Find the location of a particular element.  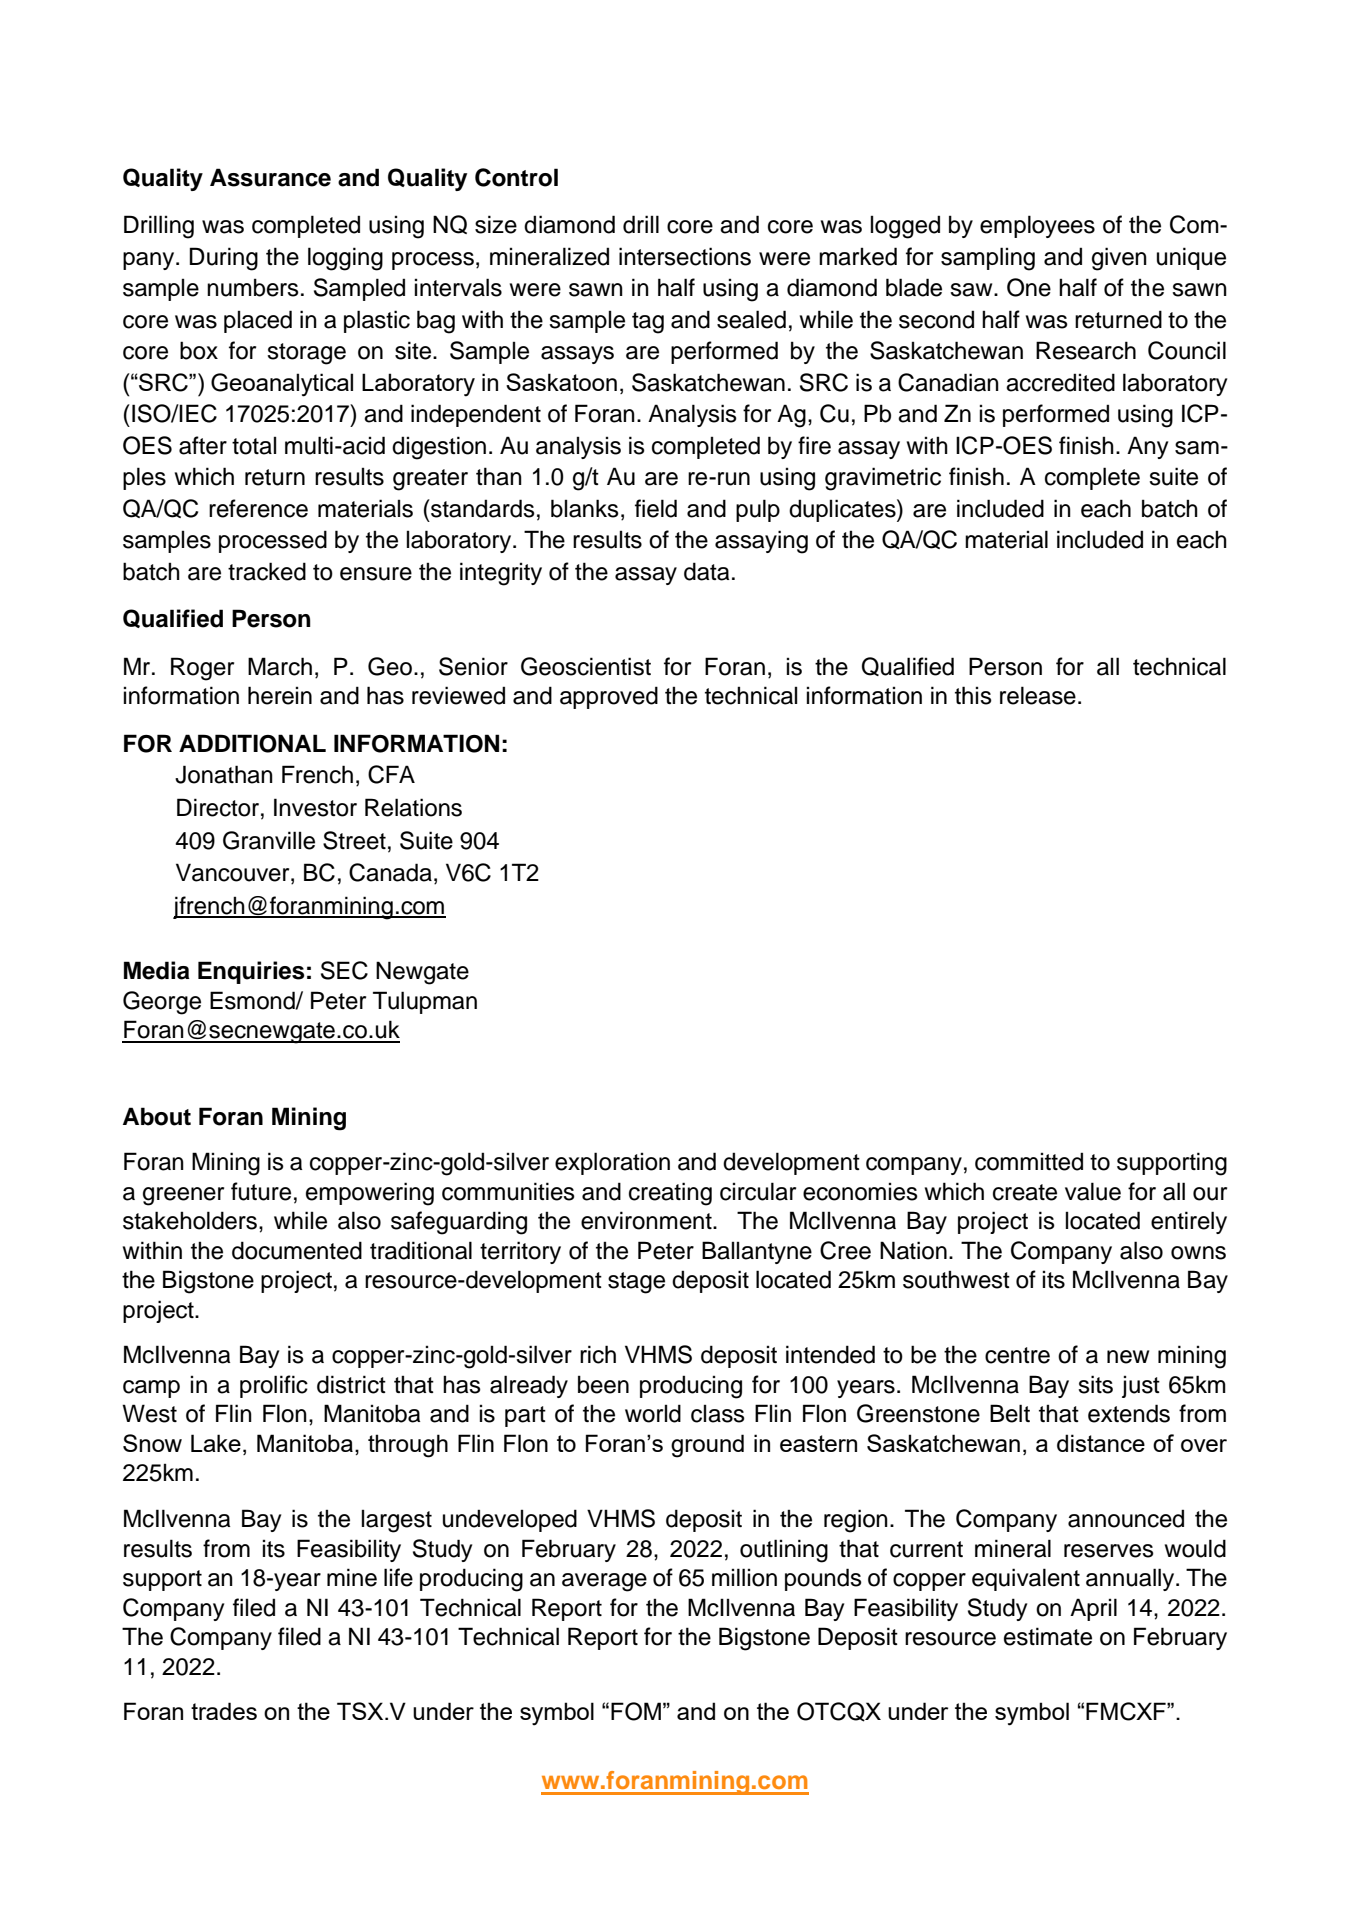

release is located at coordinates (1038, 695).
